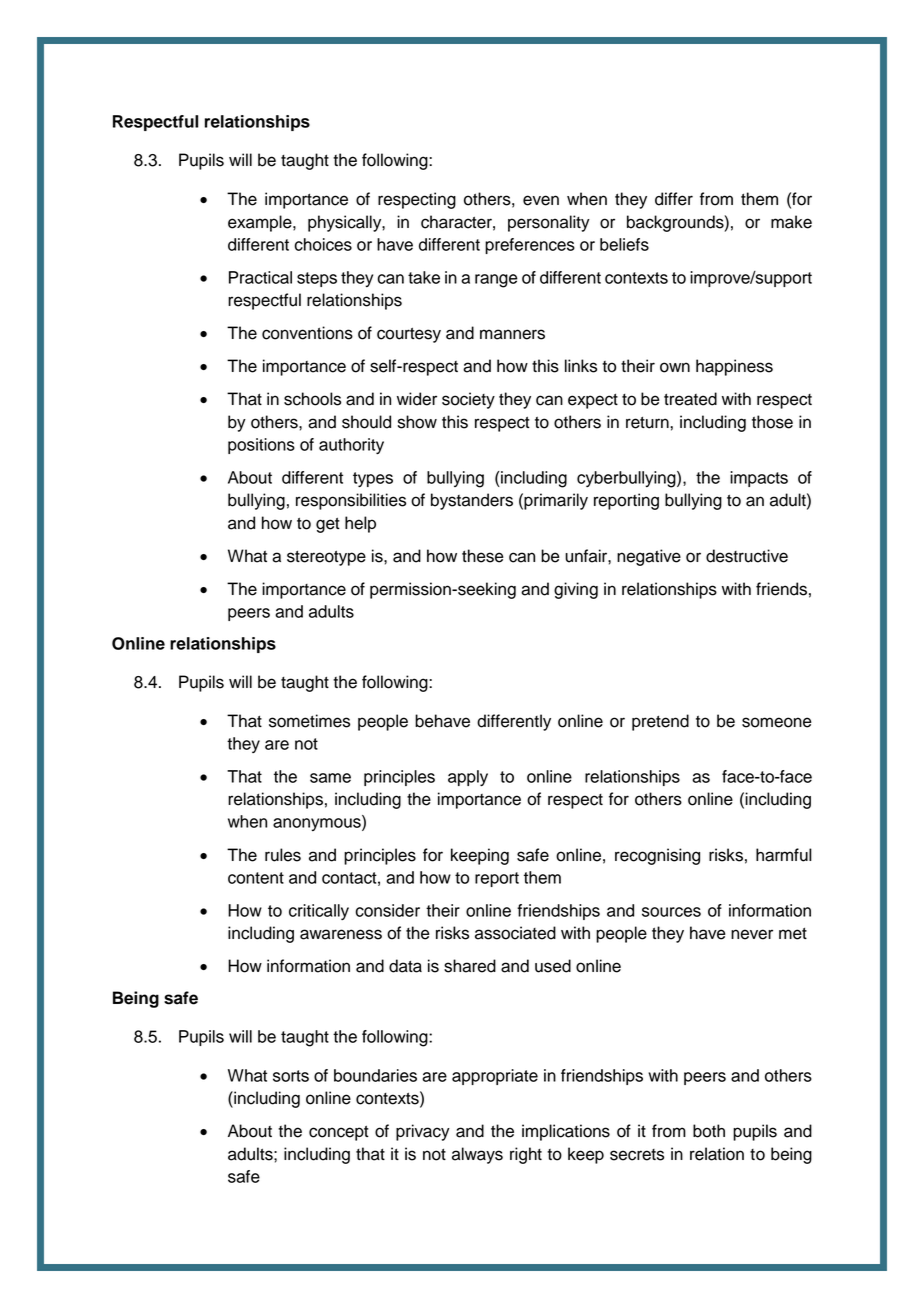  What do you see at coordinates (791, 222) in the screenshot?
I see `make` at bounding box center [791, 222].
